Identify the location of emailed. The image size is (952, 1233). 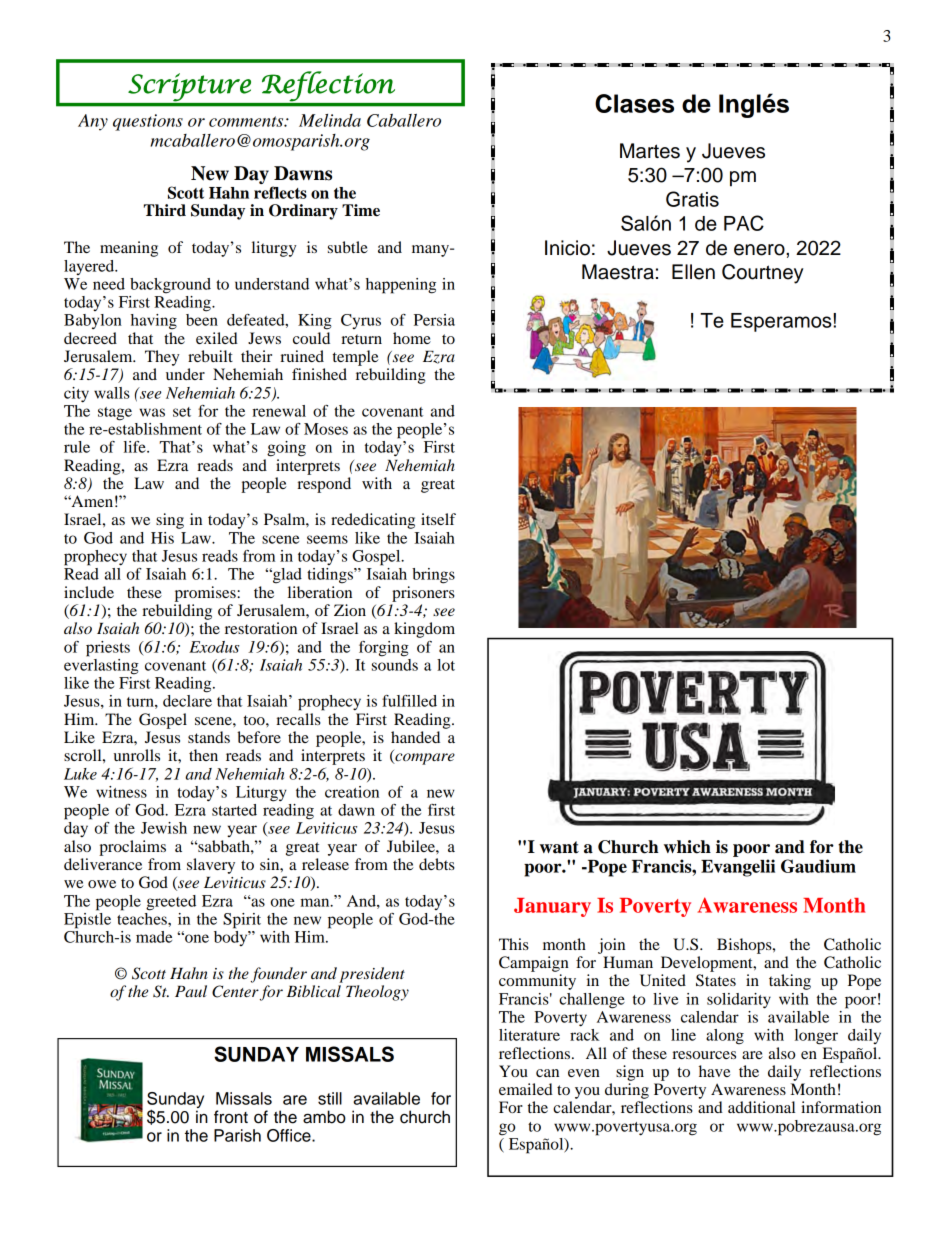
(526, 1089).
